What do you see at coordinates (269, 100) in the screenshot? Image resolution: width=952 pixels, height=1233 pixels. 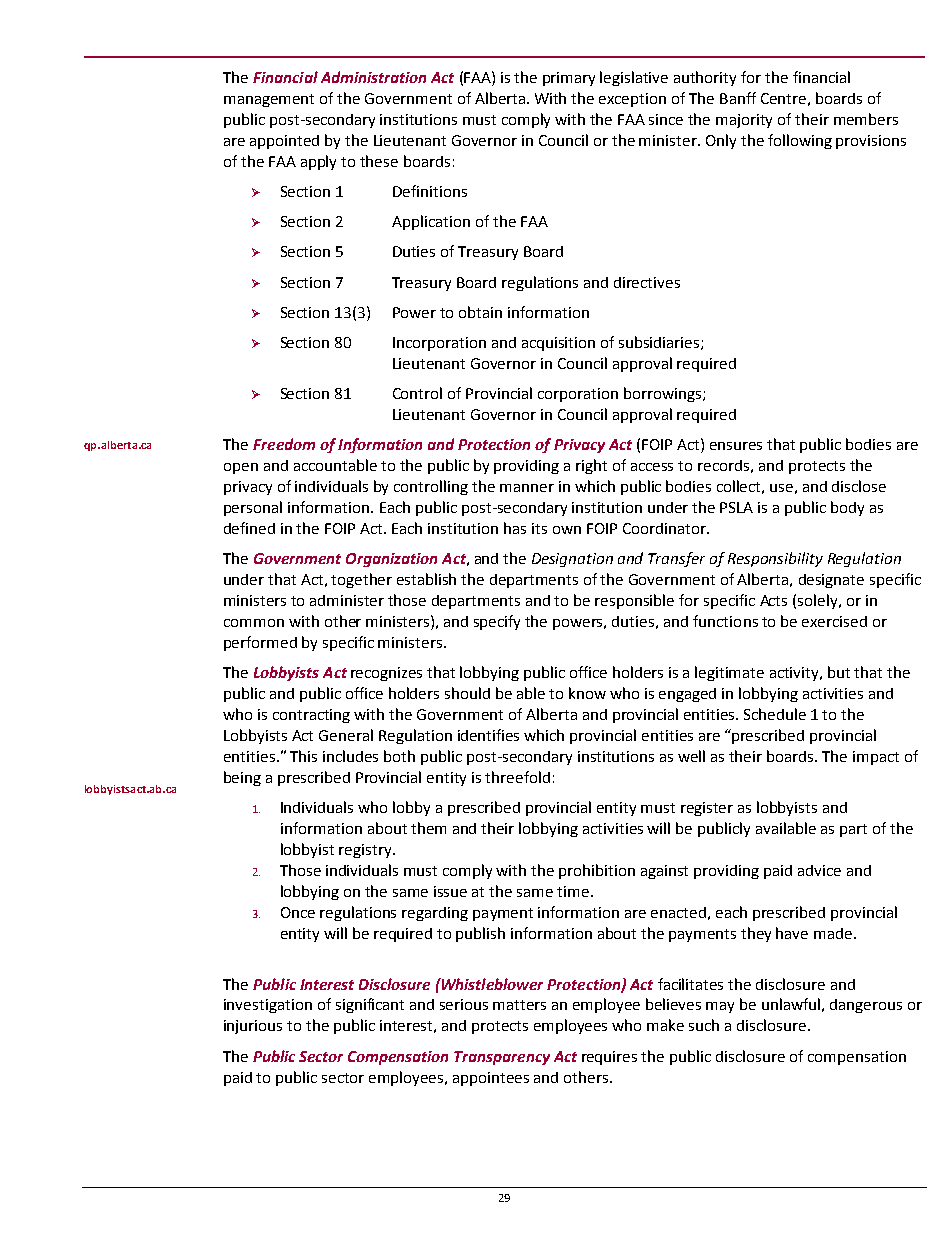 I see `management` at bounding box center [269, 100].
